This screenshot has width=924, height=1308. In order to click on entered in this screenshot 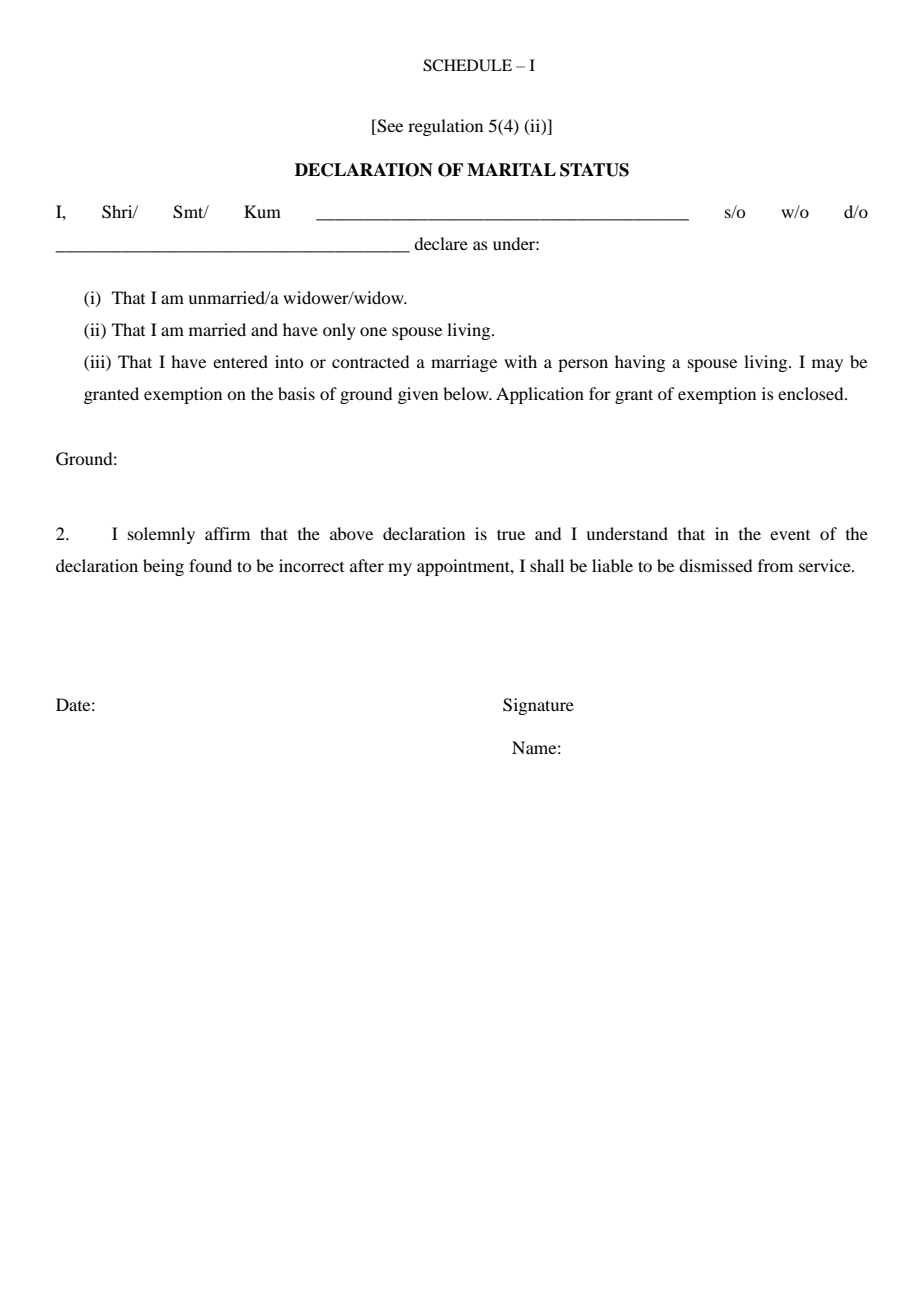, I will do `click(240, 361)`.
